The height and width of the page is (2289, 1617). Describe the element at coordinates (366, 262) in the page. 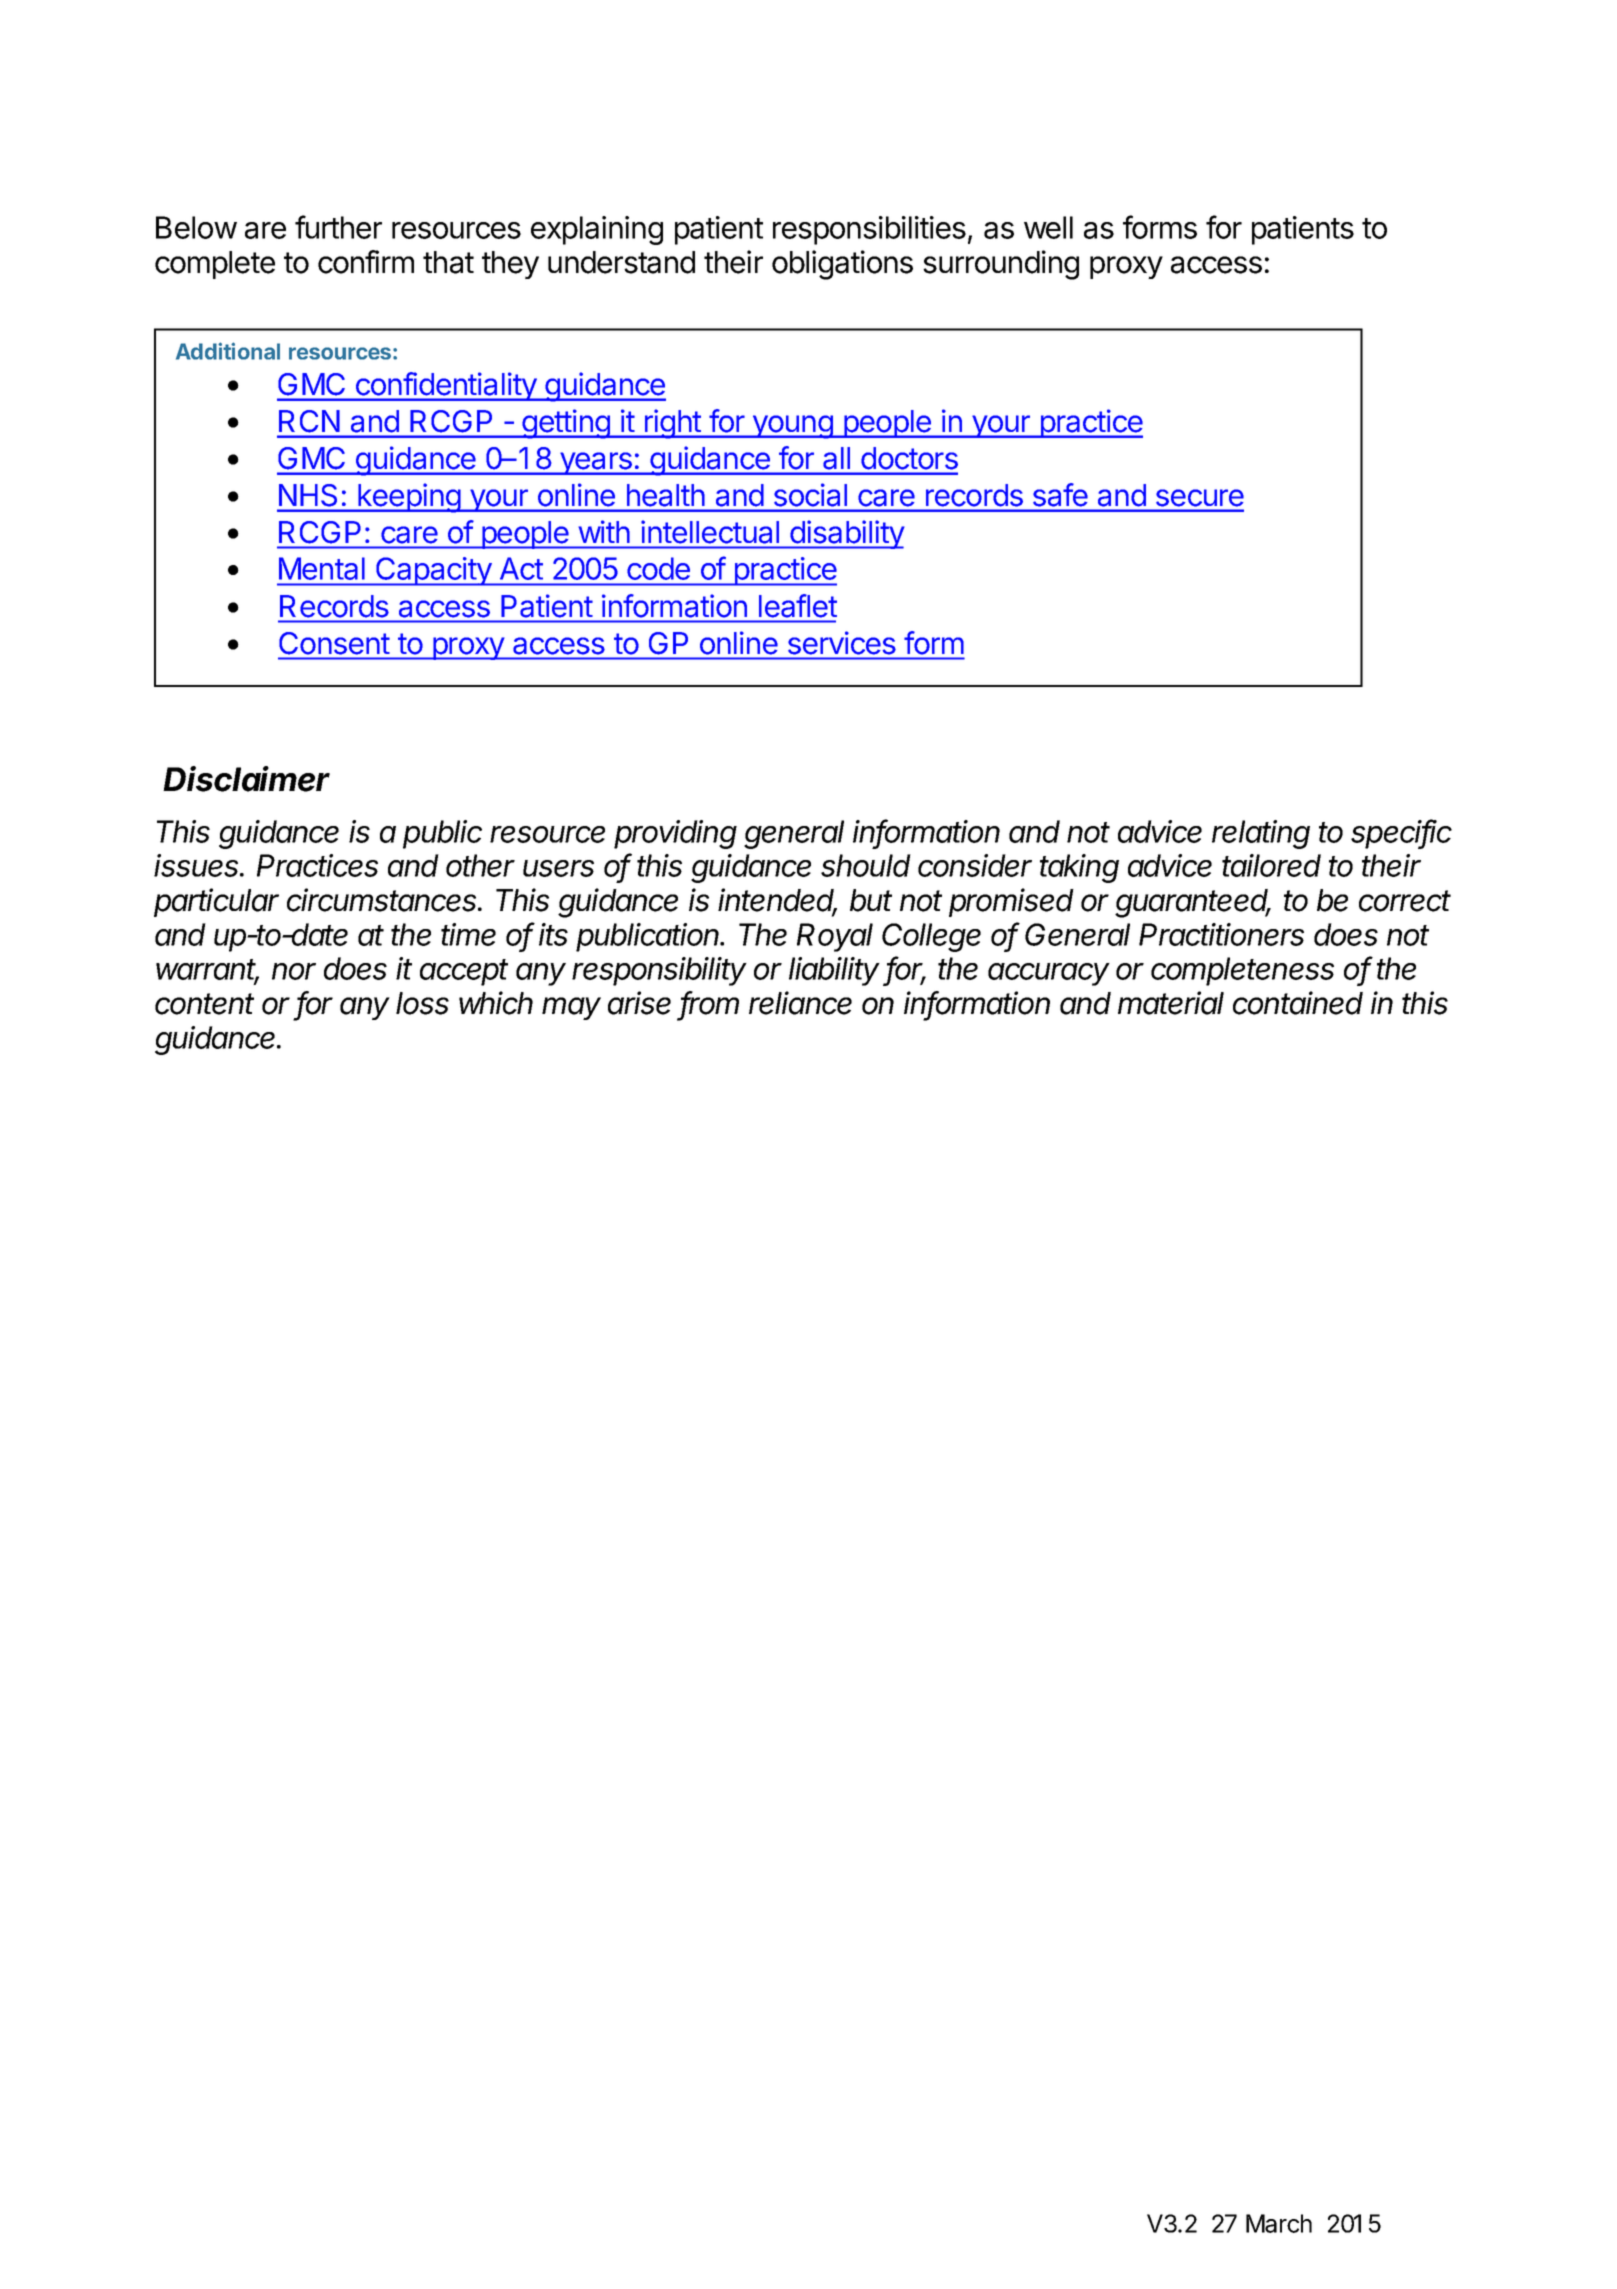

I see `confirm` at that location.
